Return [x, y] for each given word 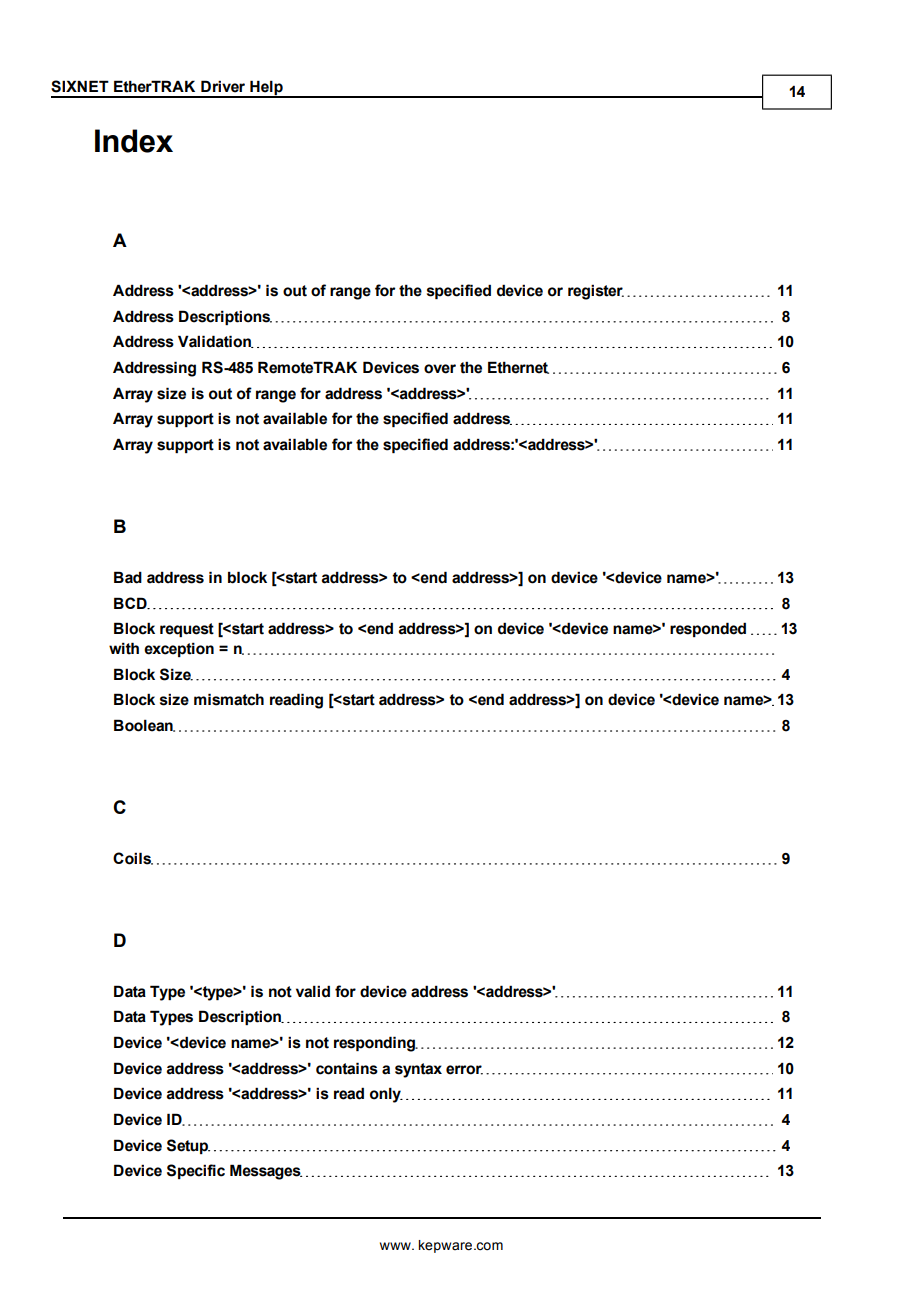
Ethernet [518, 367]
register [596, 292]
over [440, 369]
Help [266, 89]
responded [708, 629]
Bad [128, 577]
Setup [188, 1146]
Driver [223, 86]
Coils [133, 858]
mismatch [229, 699]
